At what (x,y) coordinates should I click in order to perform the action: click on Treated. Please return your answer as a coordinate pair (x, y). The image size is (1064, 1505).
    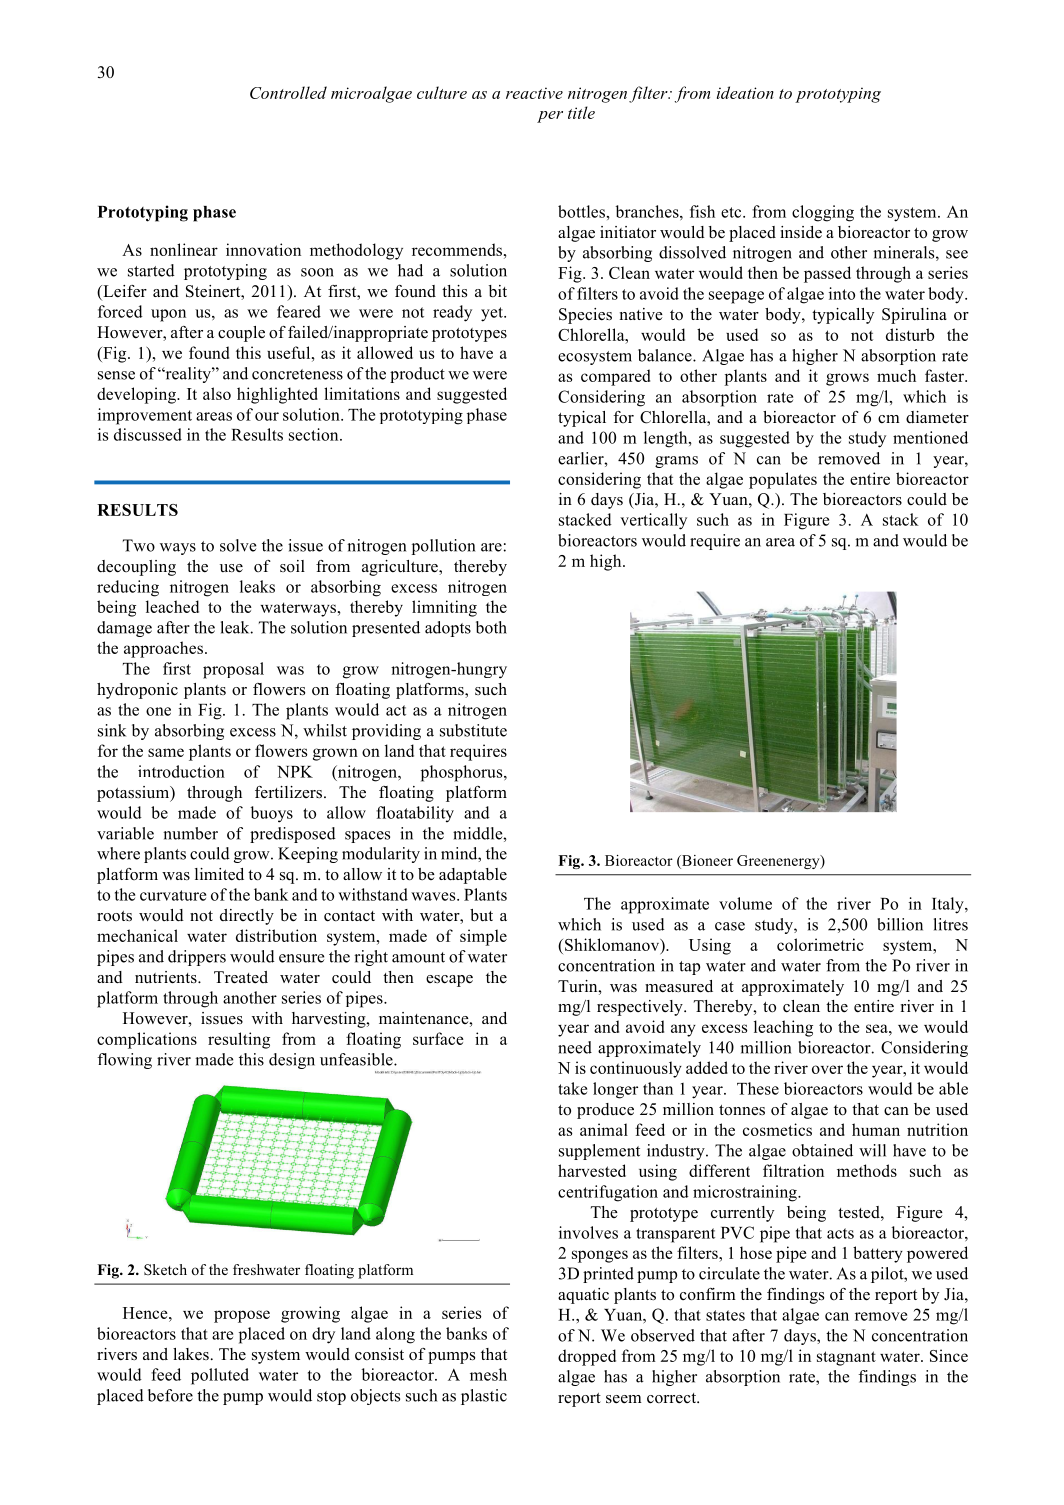
    Looking at the image, I should click on (241, 977).
